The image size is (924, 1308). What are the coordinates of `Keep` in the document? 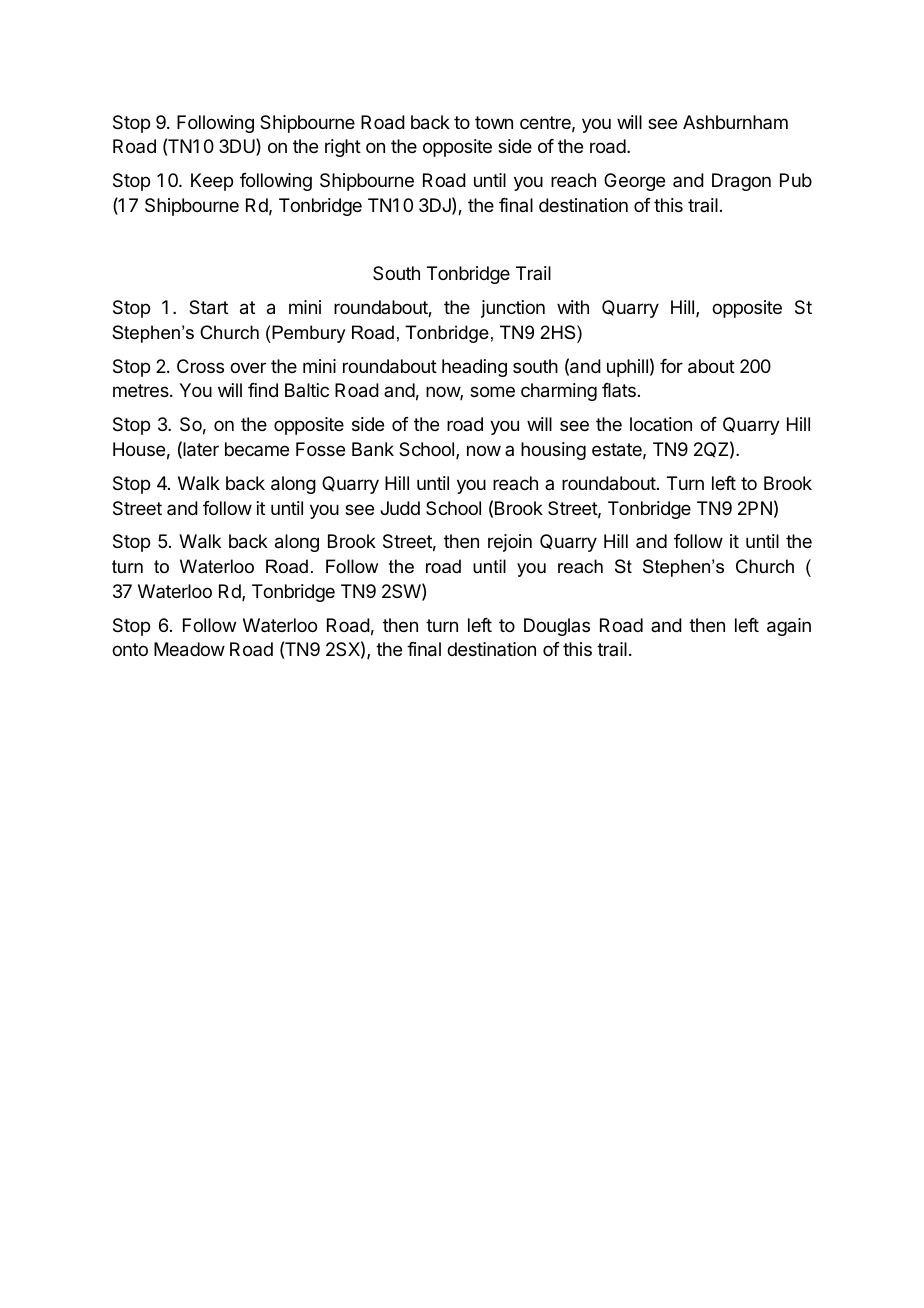 It's located at (212, 182).
